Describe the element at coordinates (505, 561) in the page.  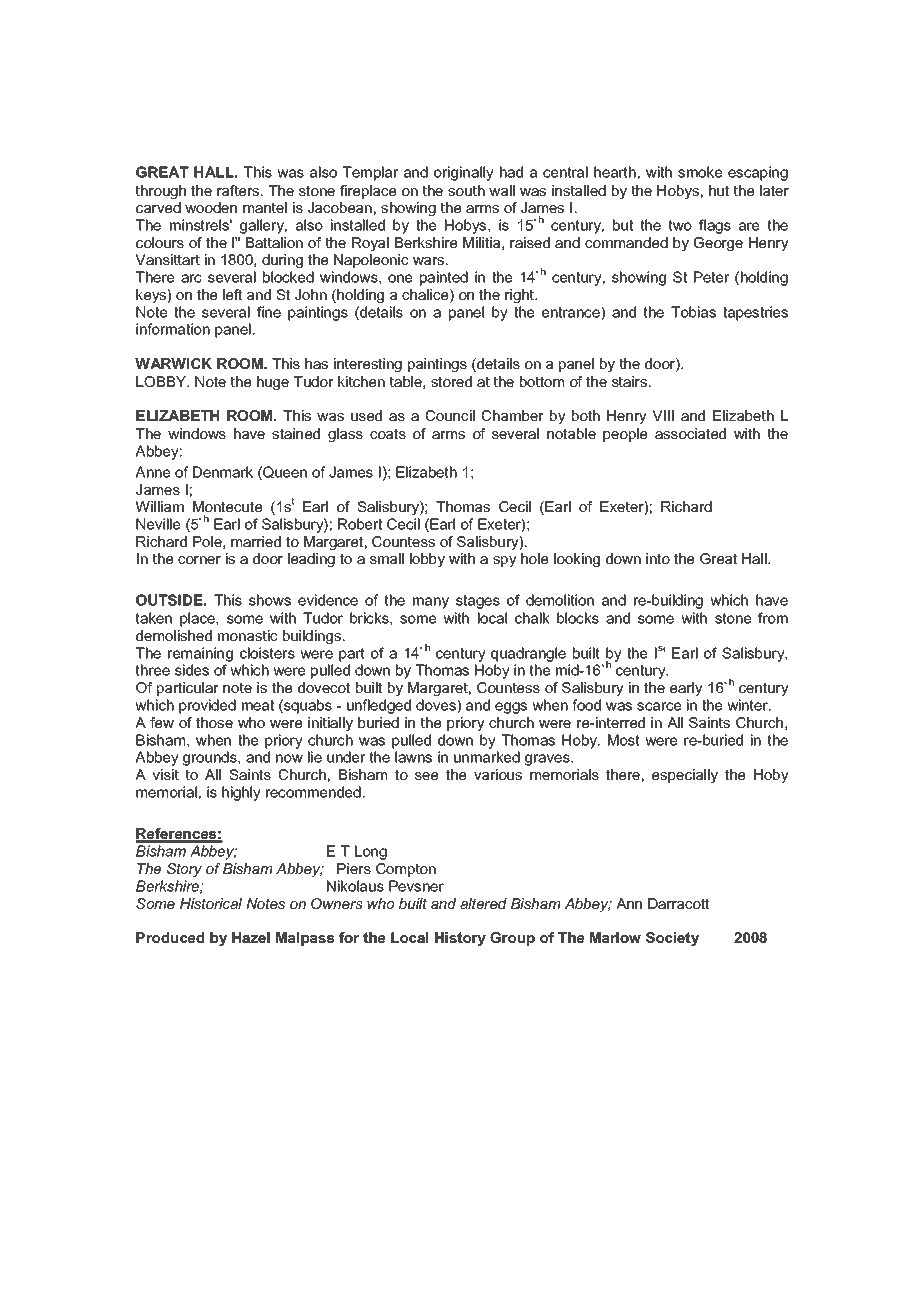
I see `spy` at that location.
